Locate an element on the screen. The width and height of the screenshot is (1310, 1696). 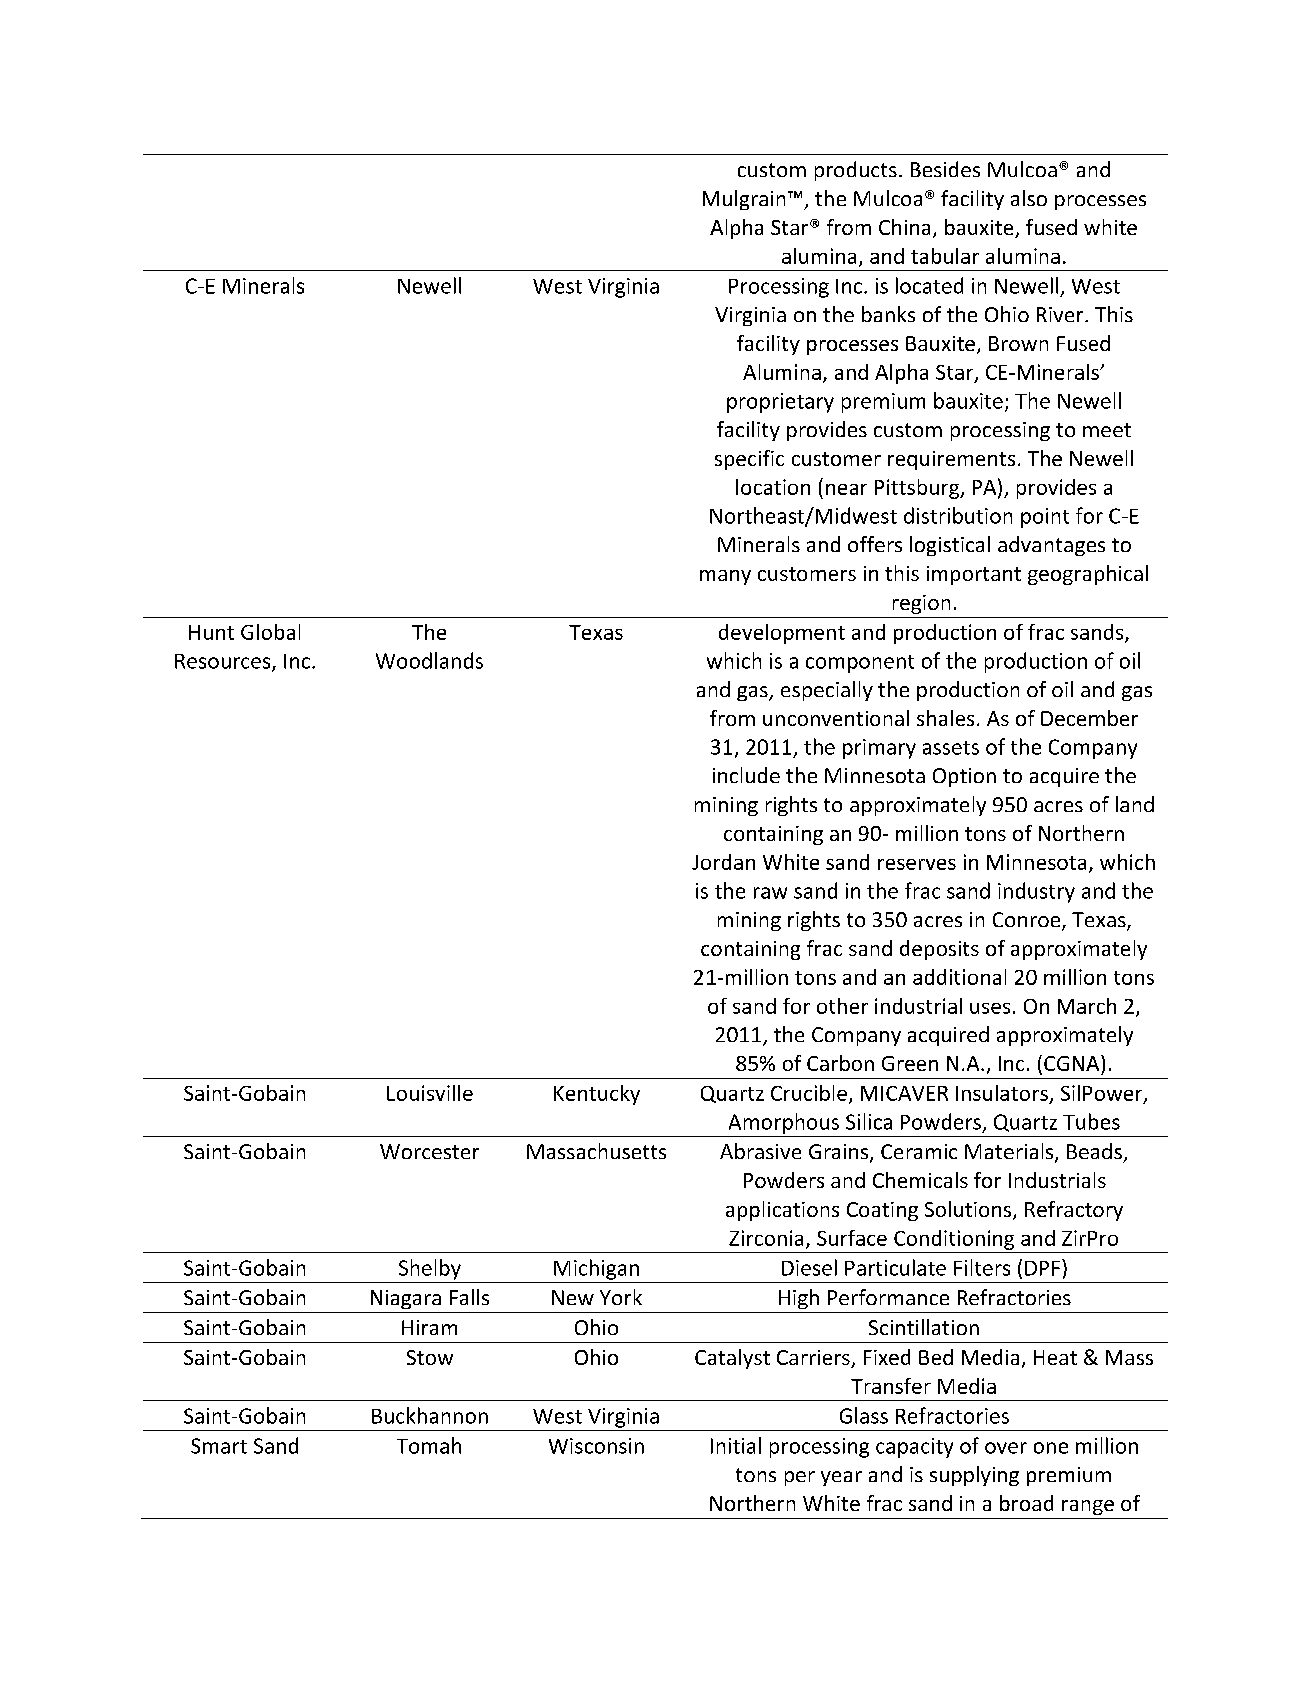
Kentucky is located at coordinates (597, 1095).
